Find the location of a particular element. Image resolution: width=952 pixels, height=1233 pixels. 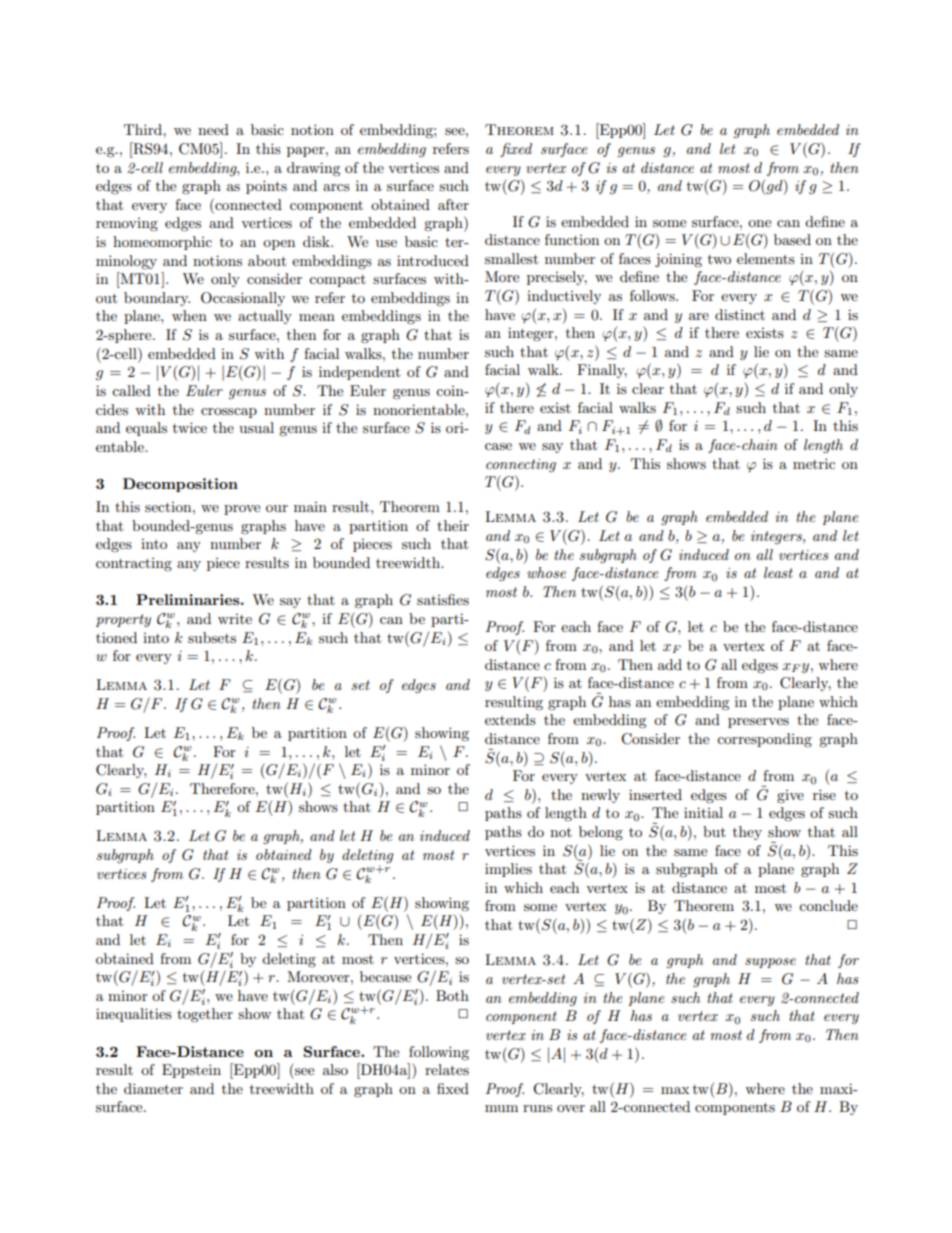

subsets is located at coordinates (212, 637).
